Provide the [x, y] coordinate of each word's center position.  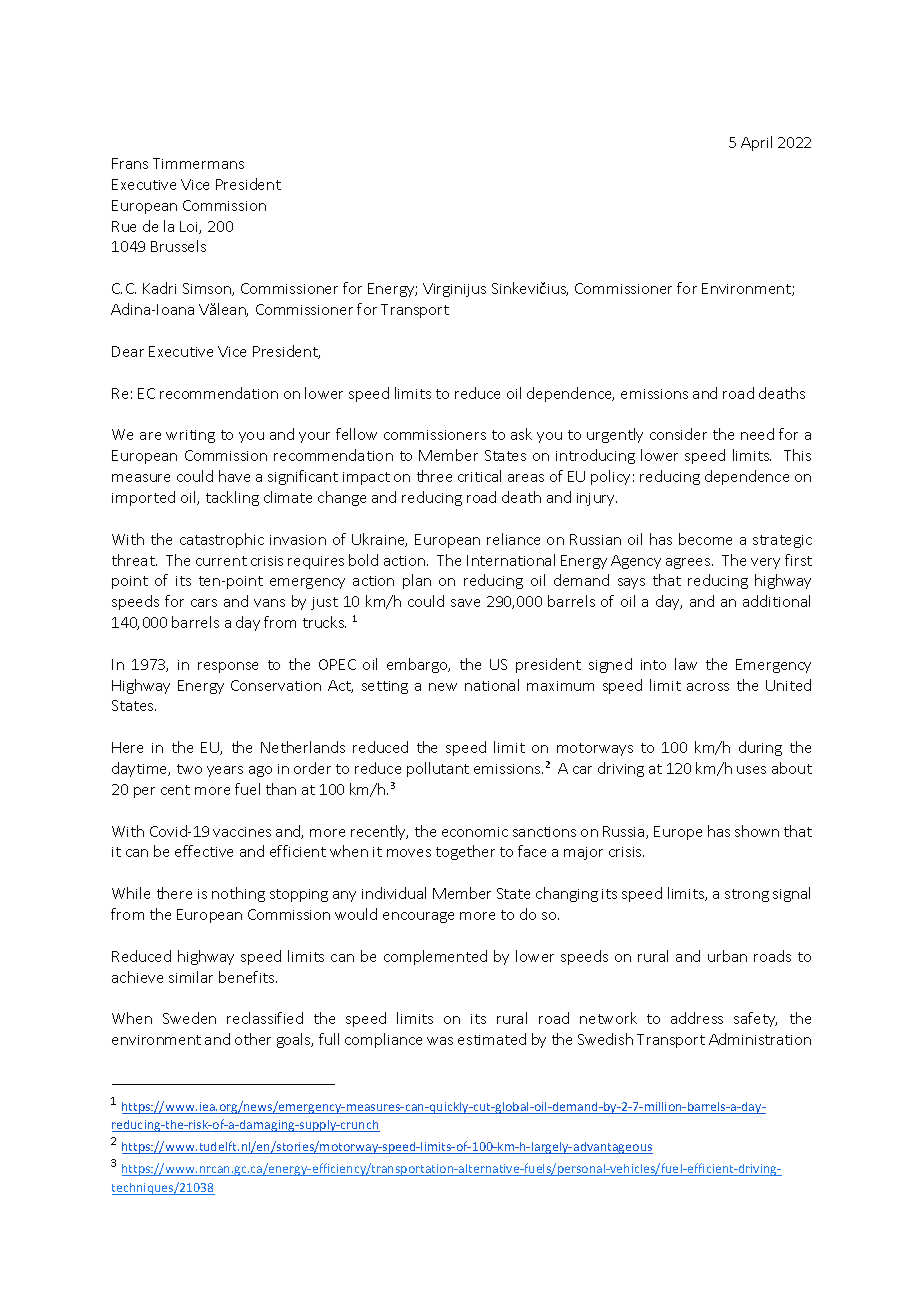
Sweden [189, 1018]
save [465, 603]
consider [678, 434]
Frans [130, 163]
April [756, 143]
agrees [689, 563]
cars [204, 603]
